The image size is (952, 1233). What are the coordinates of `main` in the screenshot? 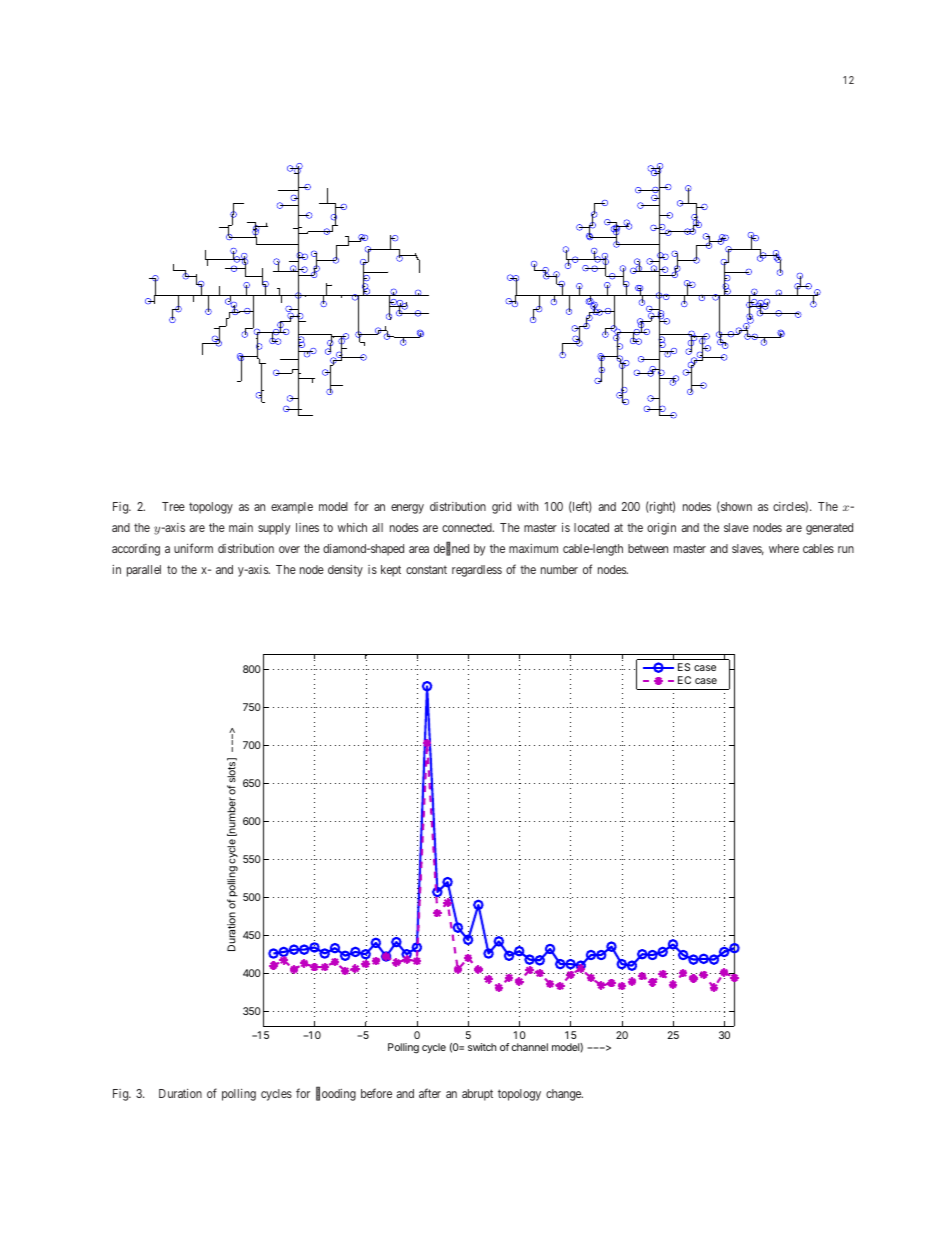 It's located at (241, 527).
